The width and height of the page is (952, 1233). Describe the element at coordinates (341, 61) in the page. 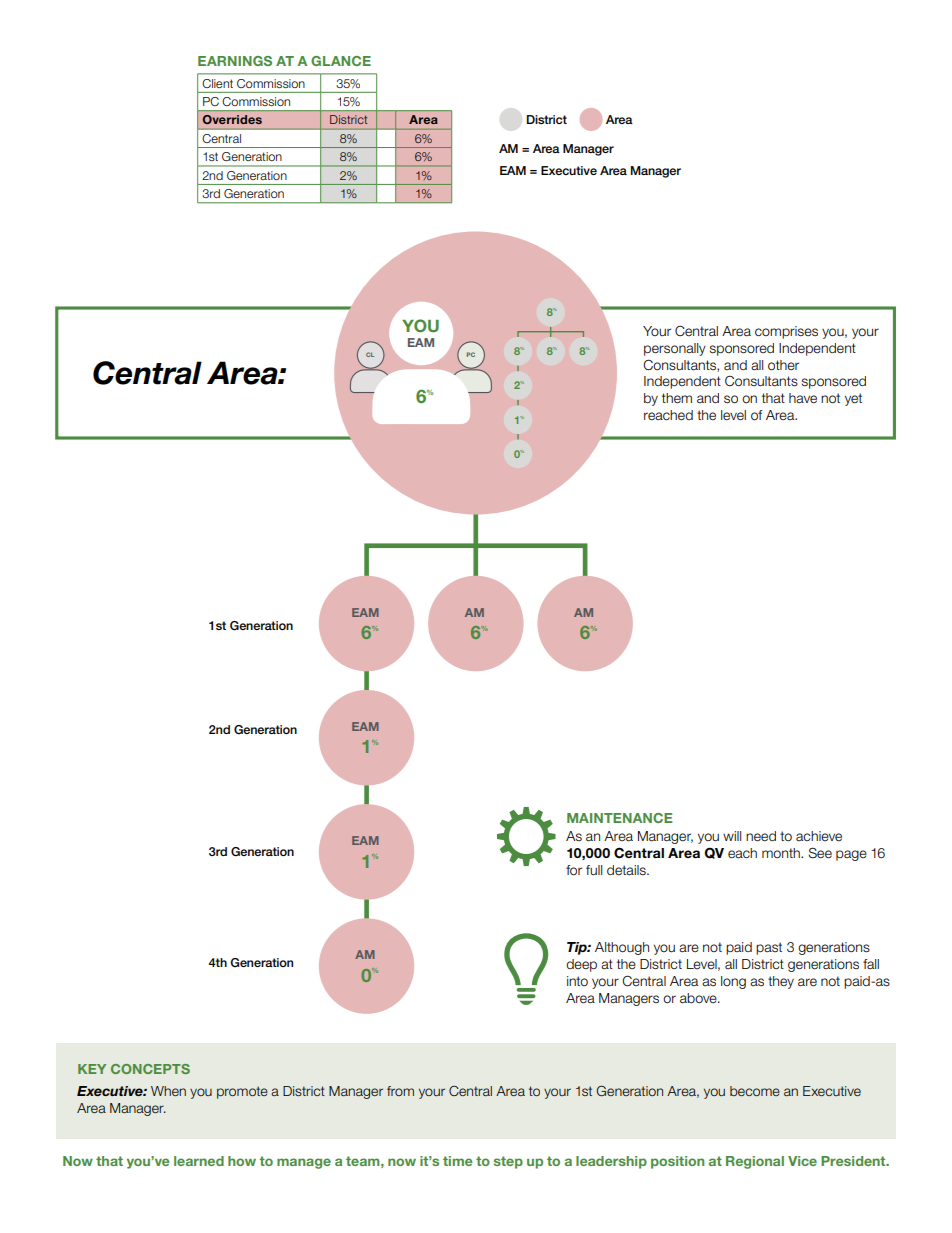

I see `GLANCE` at that location.
